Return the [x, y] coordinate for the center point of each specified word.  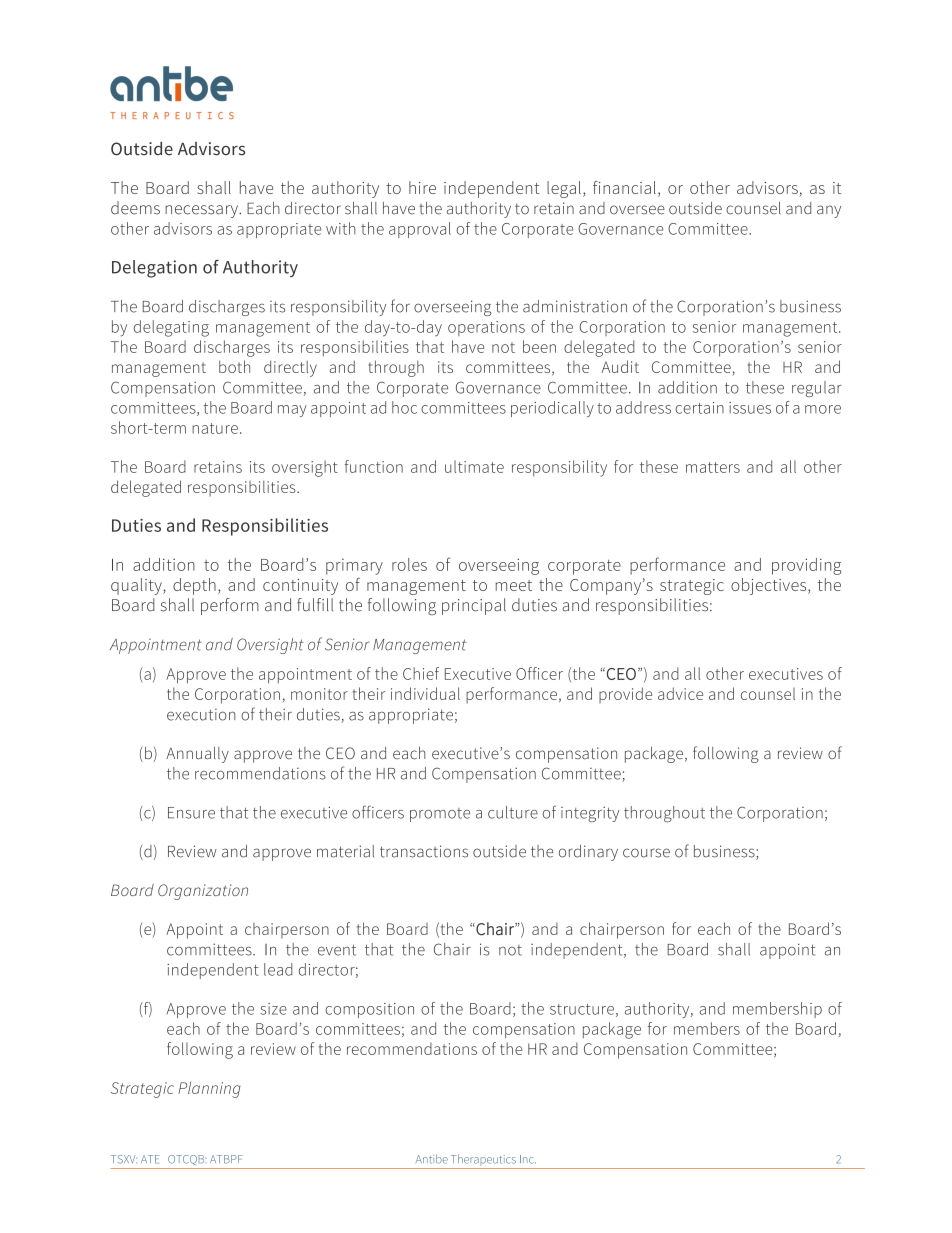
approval [420, 230]
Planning [209, 1089]
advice [680, 693]
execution [201, 714]
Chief [421, 673]
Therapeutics [483, 1159]
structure [582, 1009]
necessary [202, 211]
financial [624, 187]
